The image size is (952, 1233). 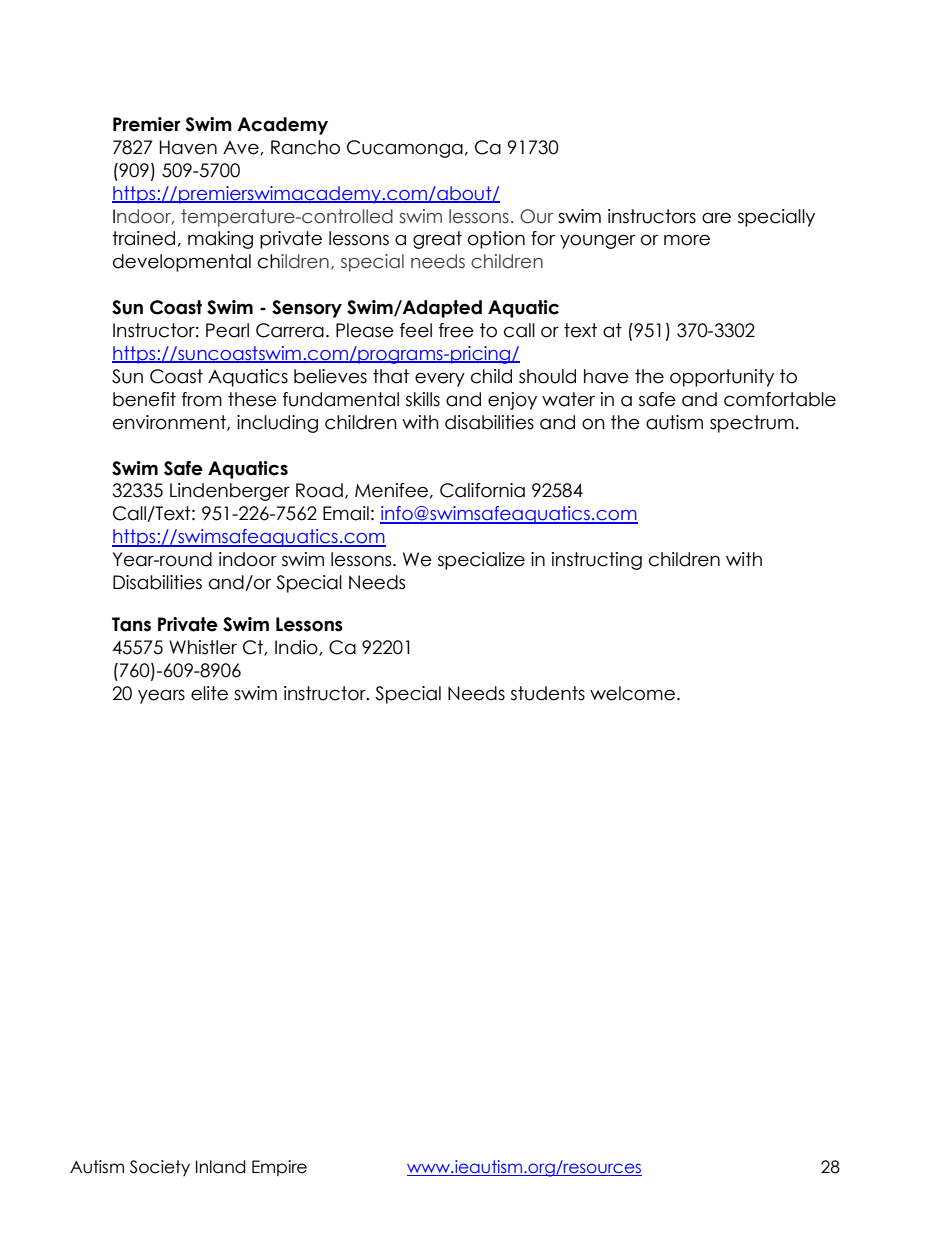 I want to click on Society, so click(x=160, y=1168).
